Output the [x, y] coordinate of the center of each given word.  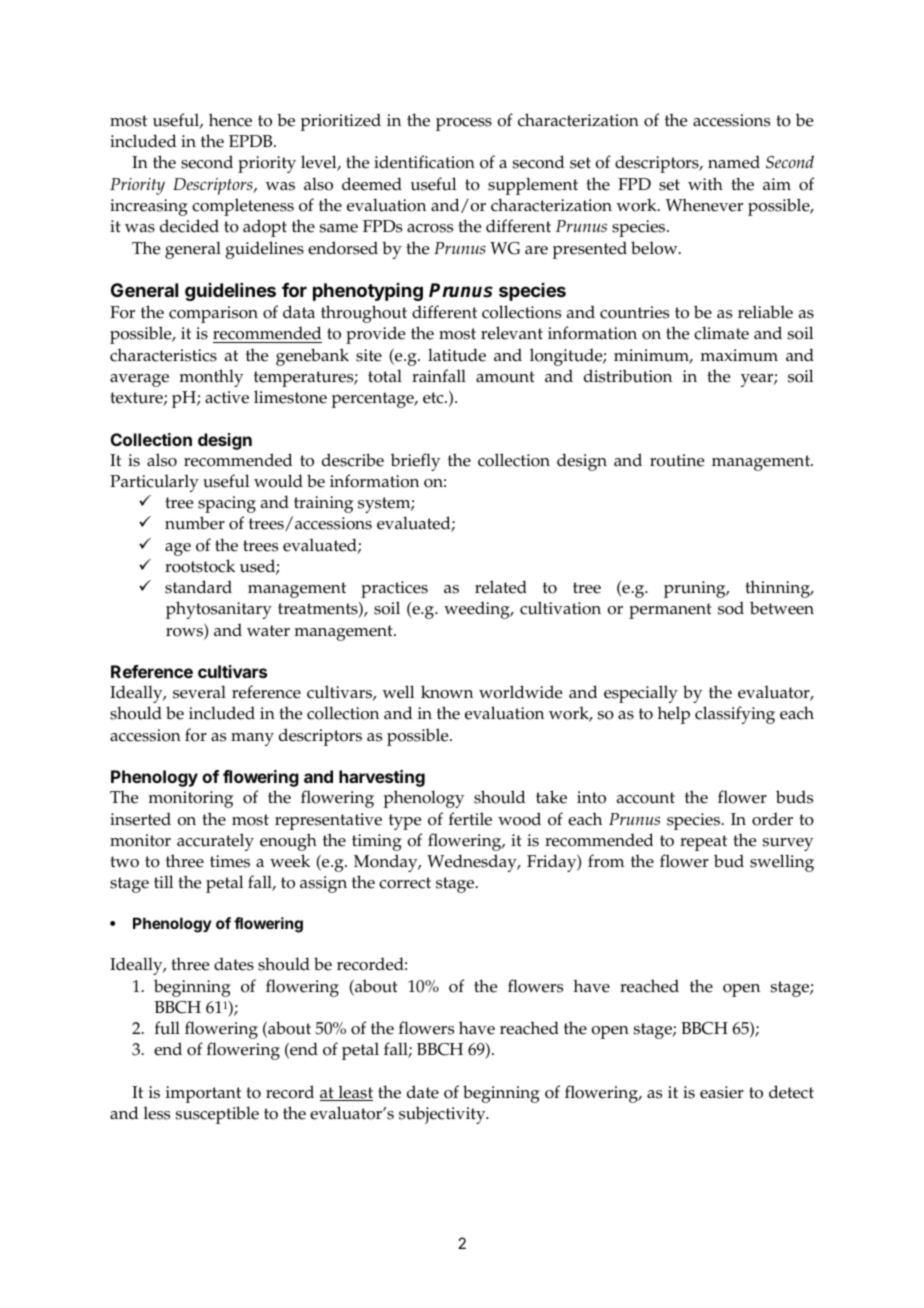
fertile [470, 819]
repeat [703, 843]
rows [185, 633]
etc [434, 398]
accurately [215, 842]
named [734, 162]
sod [731, 608]
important [203, 1094]
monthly [211, 378]
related [501, 587]
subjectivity [443, 1115]
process [464, 124]
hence [230, 120]
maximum [739, 355]
